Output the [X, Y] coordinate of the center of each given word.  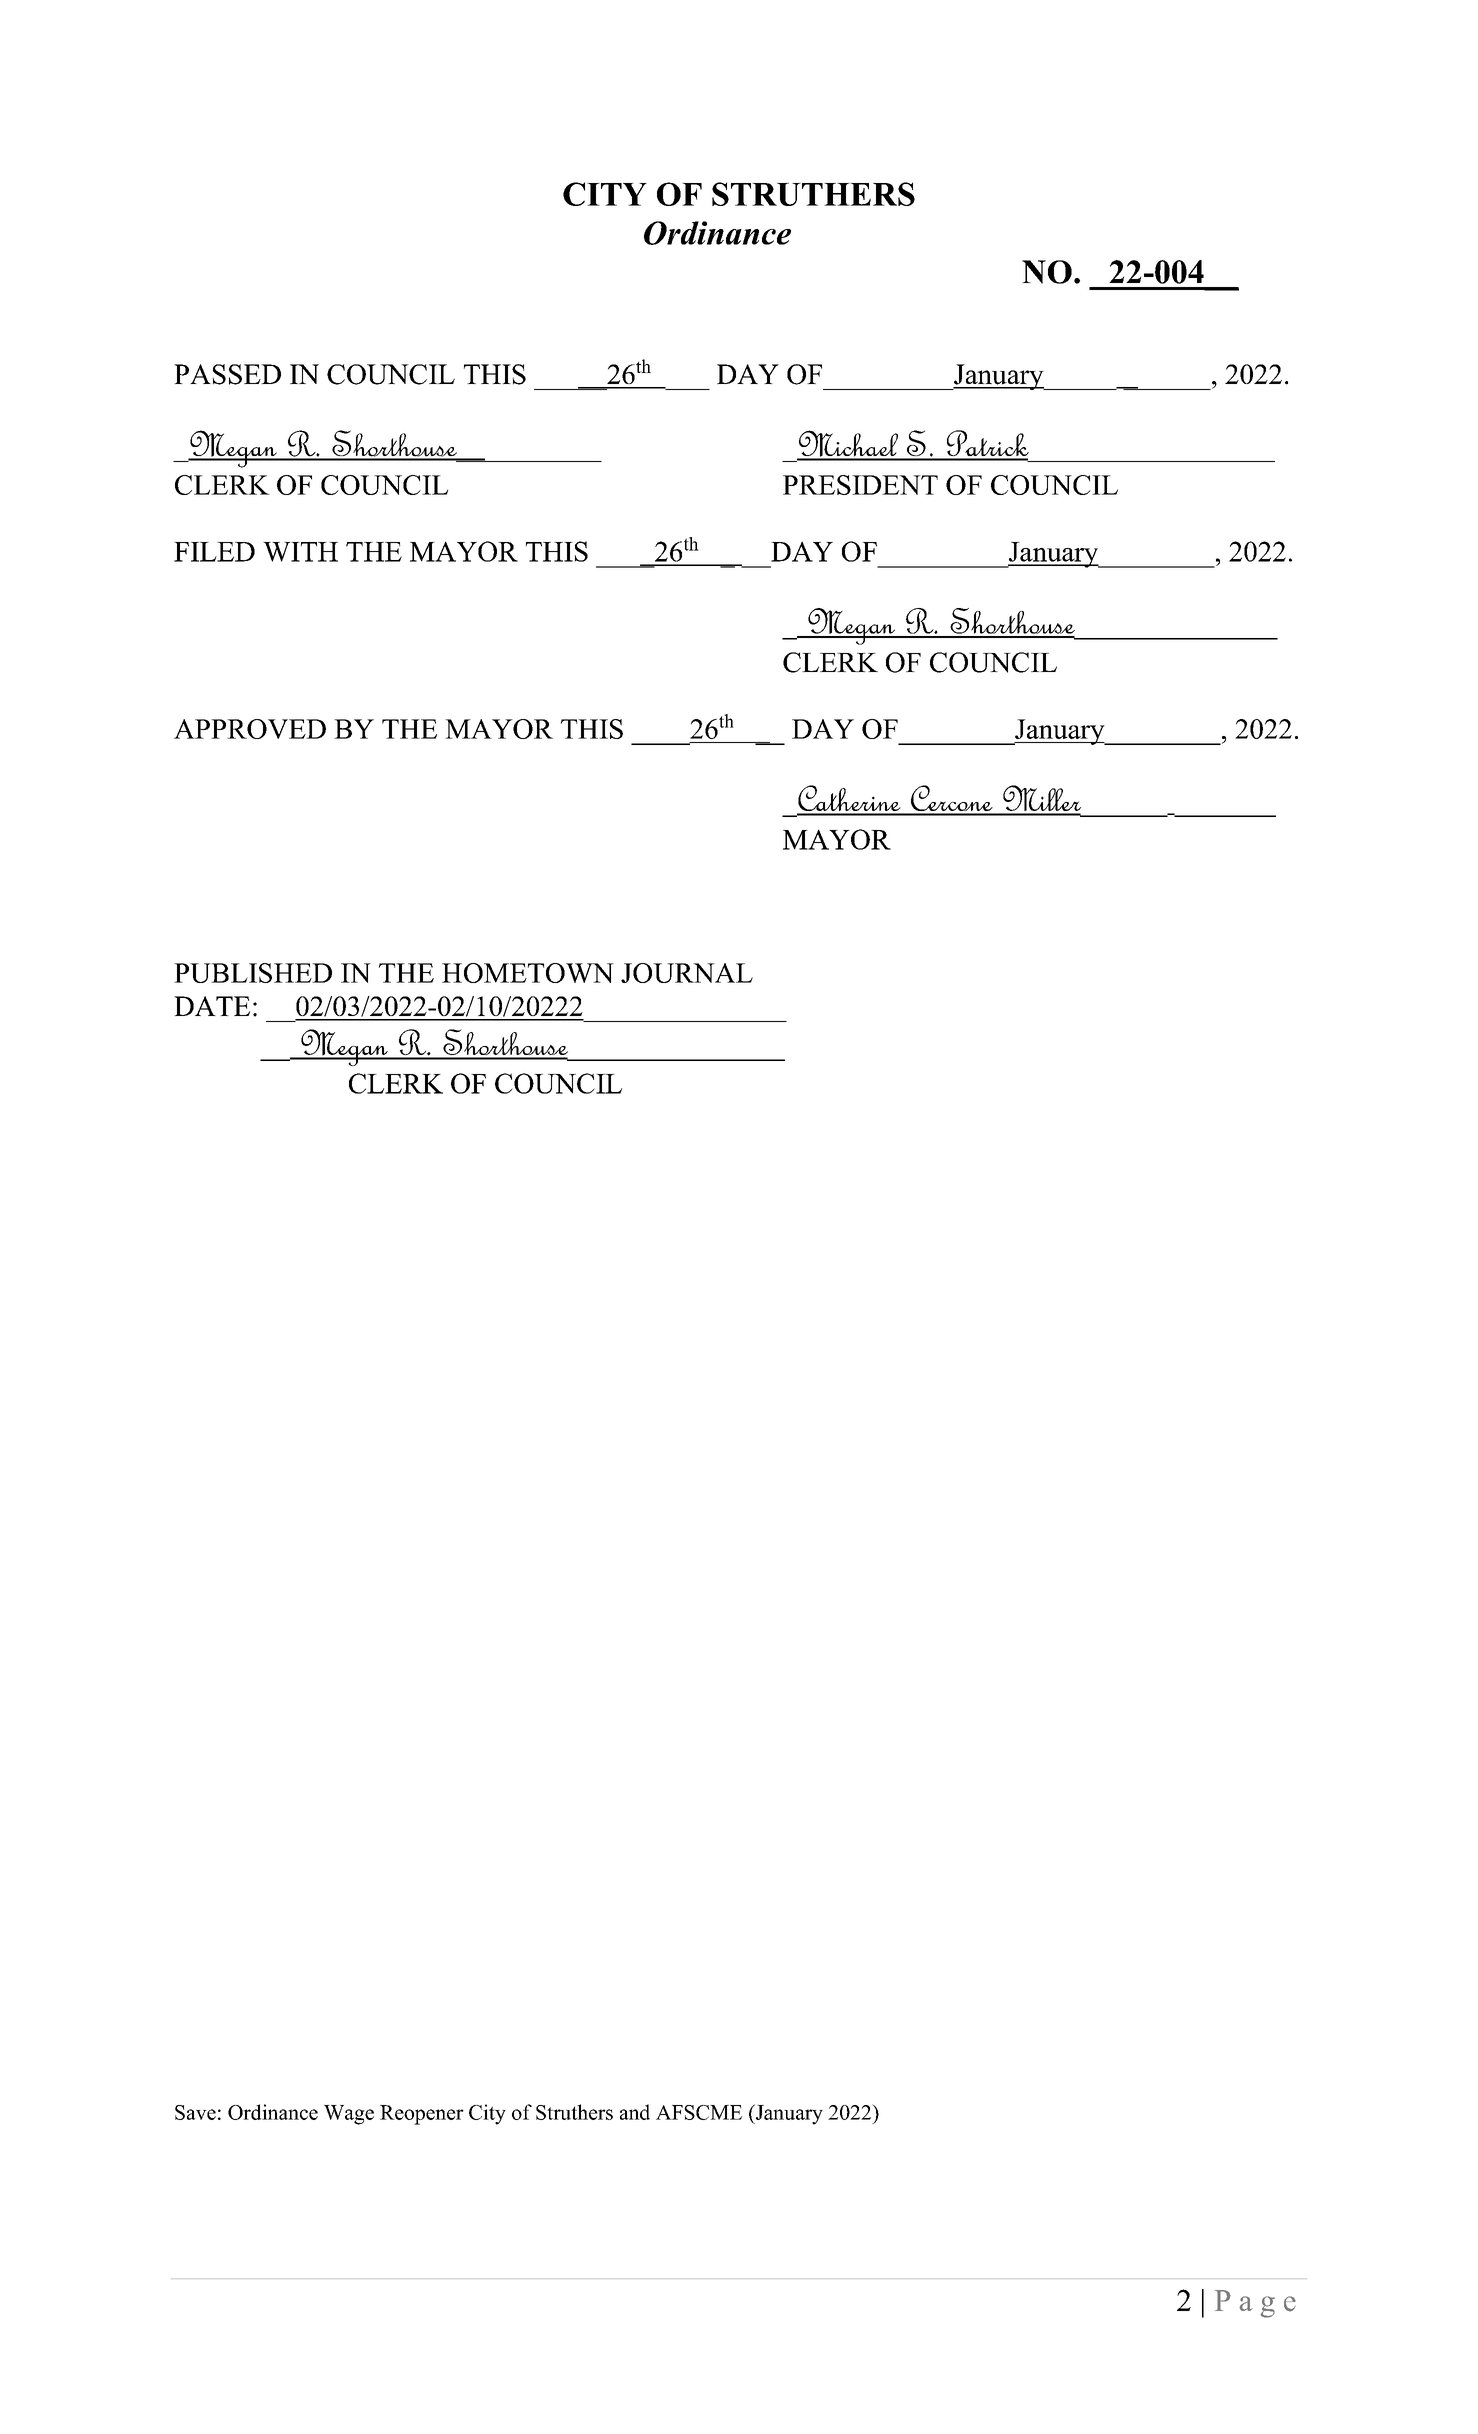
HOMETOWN [528, 973]
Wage [349, 2115]
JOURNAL [687, 973]
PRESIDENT [860, 485]
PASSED [227, 374]
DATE [212, 1006]
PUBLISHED [253, 973]
